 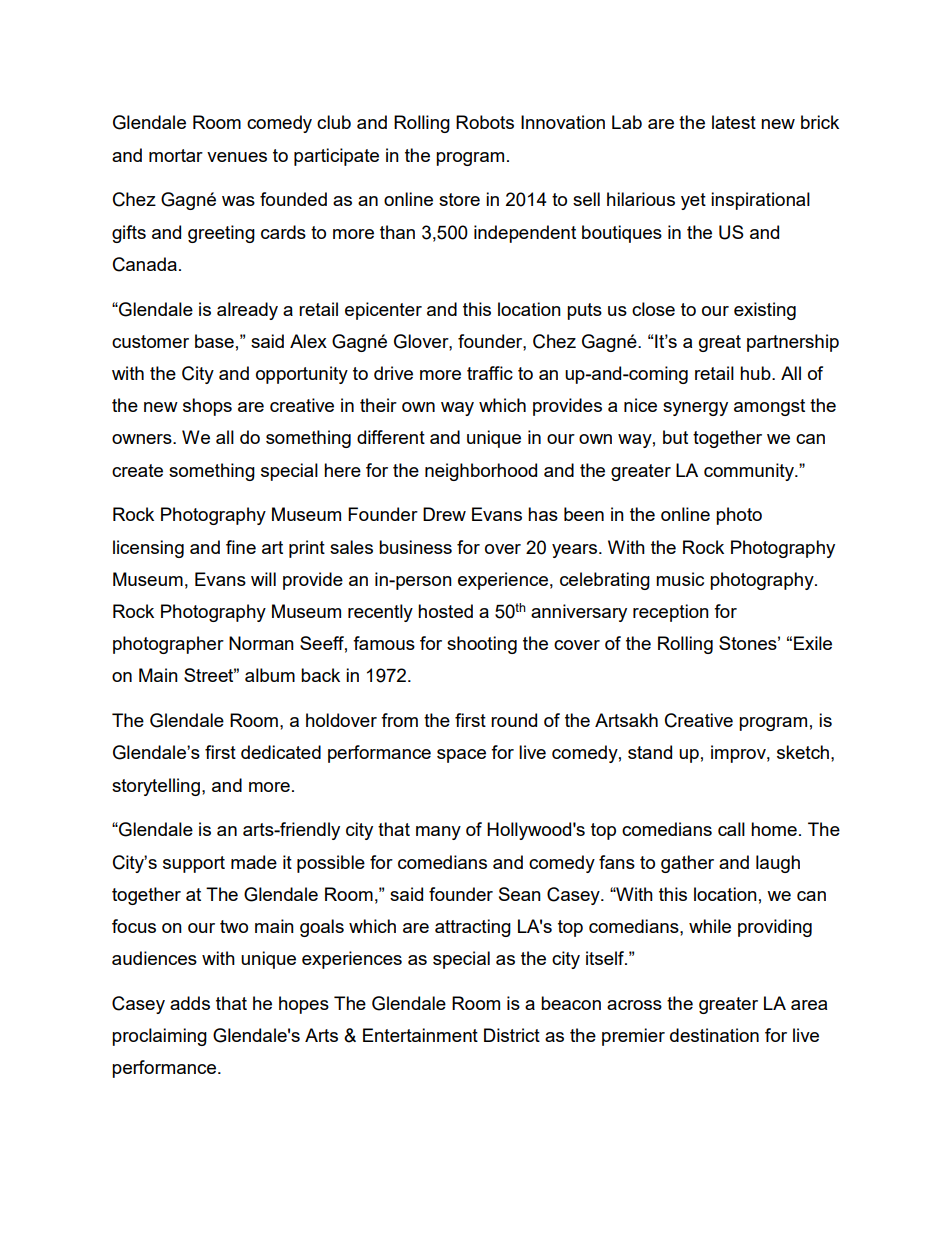 I want to click on storytelling, so click(x=156, y=787).
